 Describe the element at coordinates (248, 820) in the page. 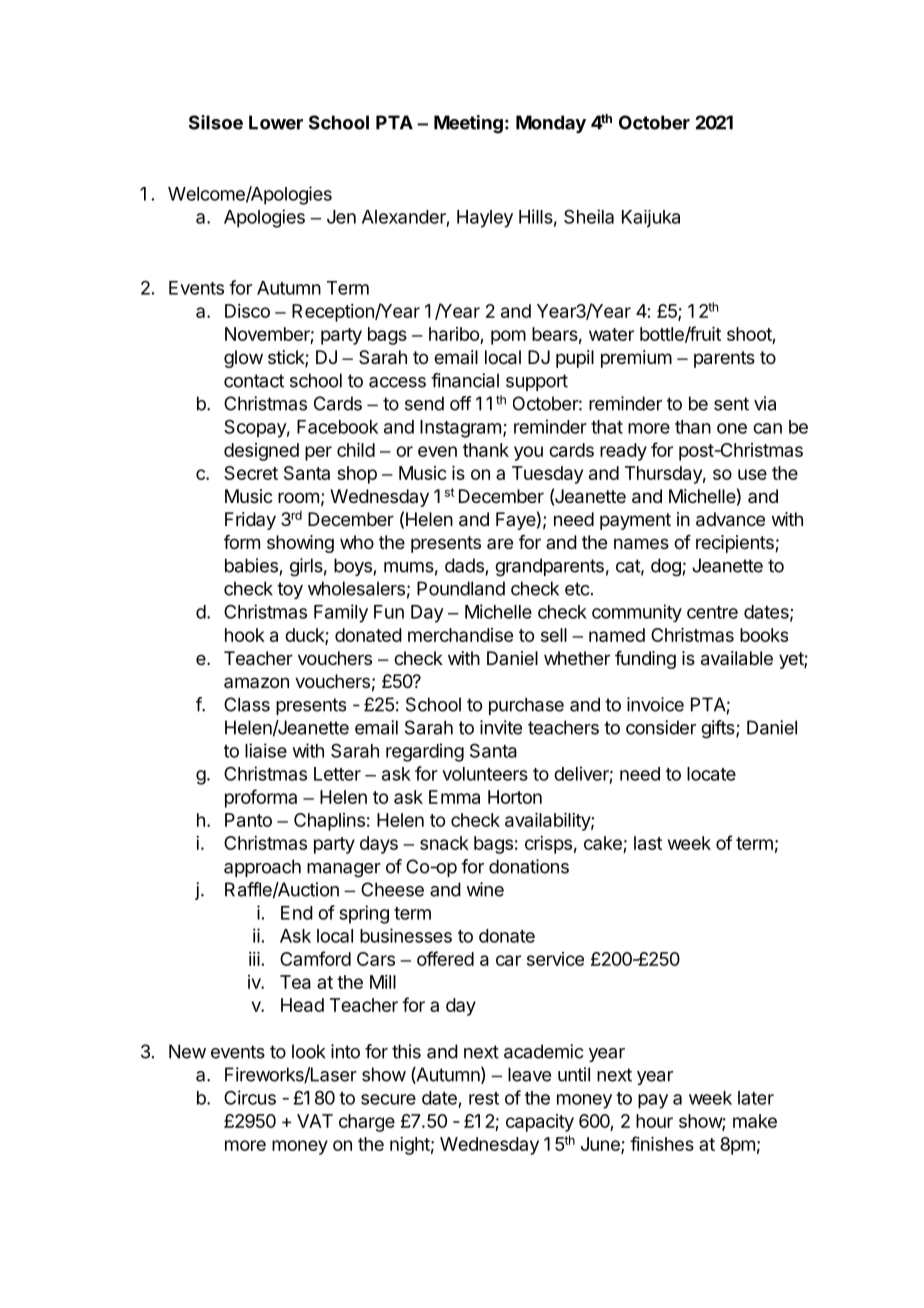

I see `Panto` at that location.
